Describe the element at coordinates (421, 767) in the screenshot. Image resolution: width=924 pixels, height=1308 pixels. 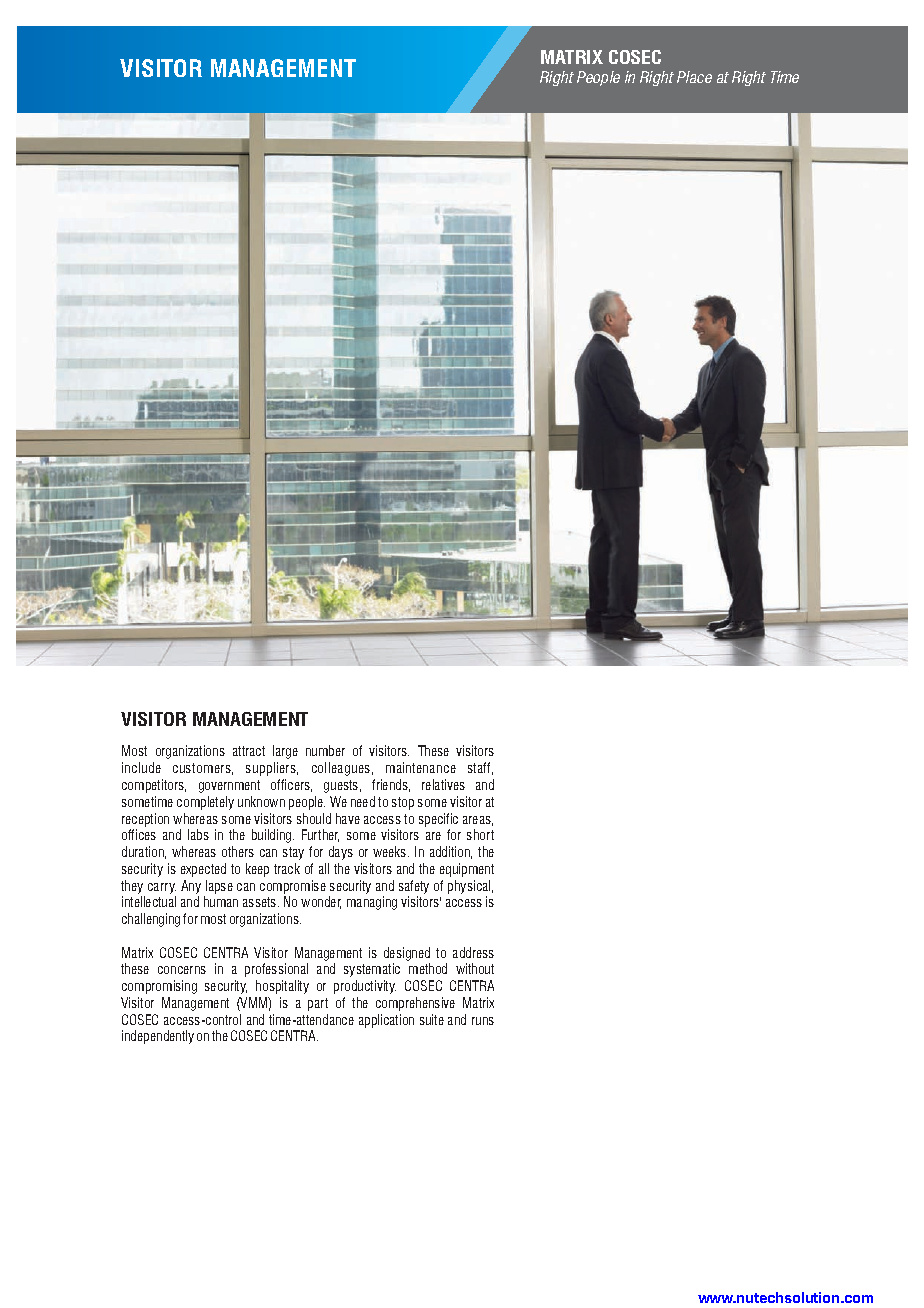
I see `maintenance` at that location.
